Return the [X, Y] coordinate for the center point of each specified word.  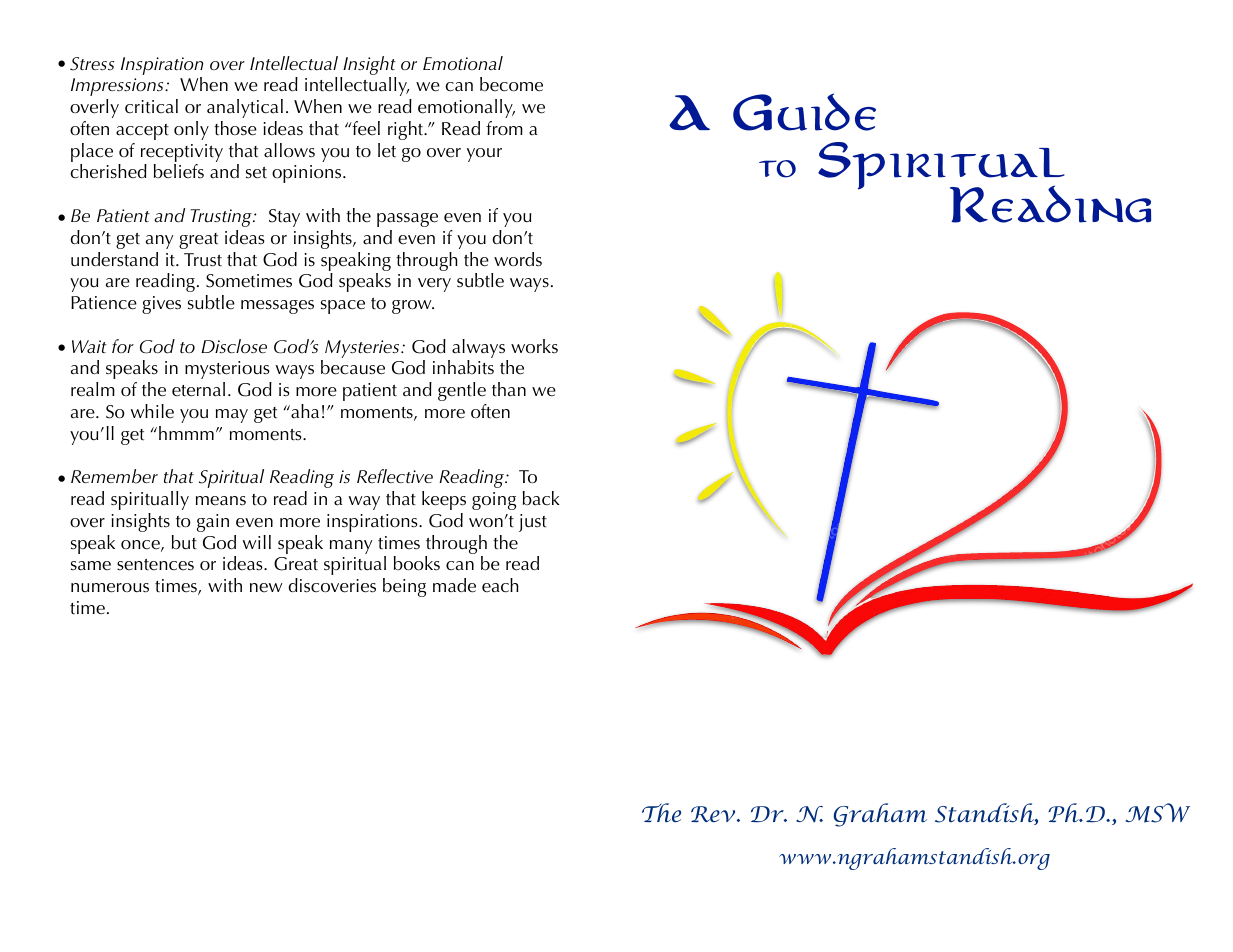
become [511, 84]
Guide [804, 112]
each [500, 585]
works [534, 346]
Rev [714, 814]
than [509, 389]
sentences [155, 565]
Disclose [234, 346]
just [533, 523]
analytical [245, 108]
